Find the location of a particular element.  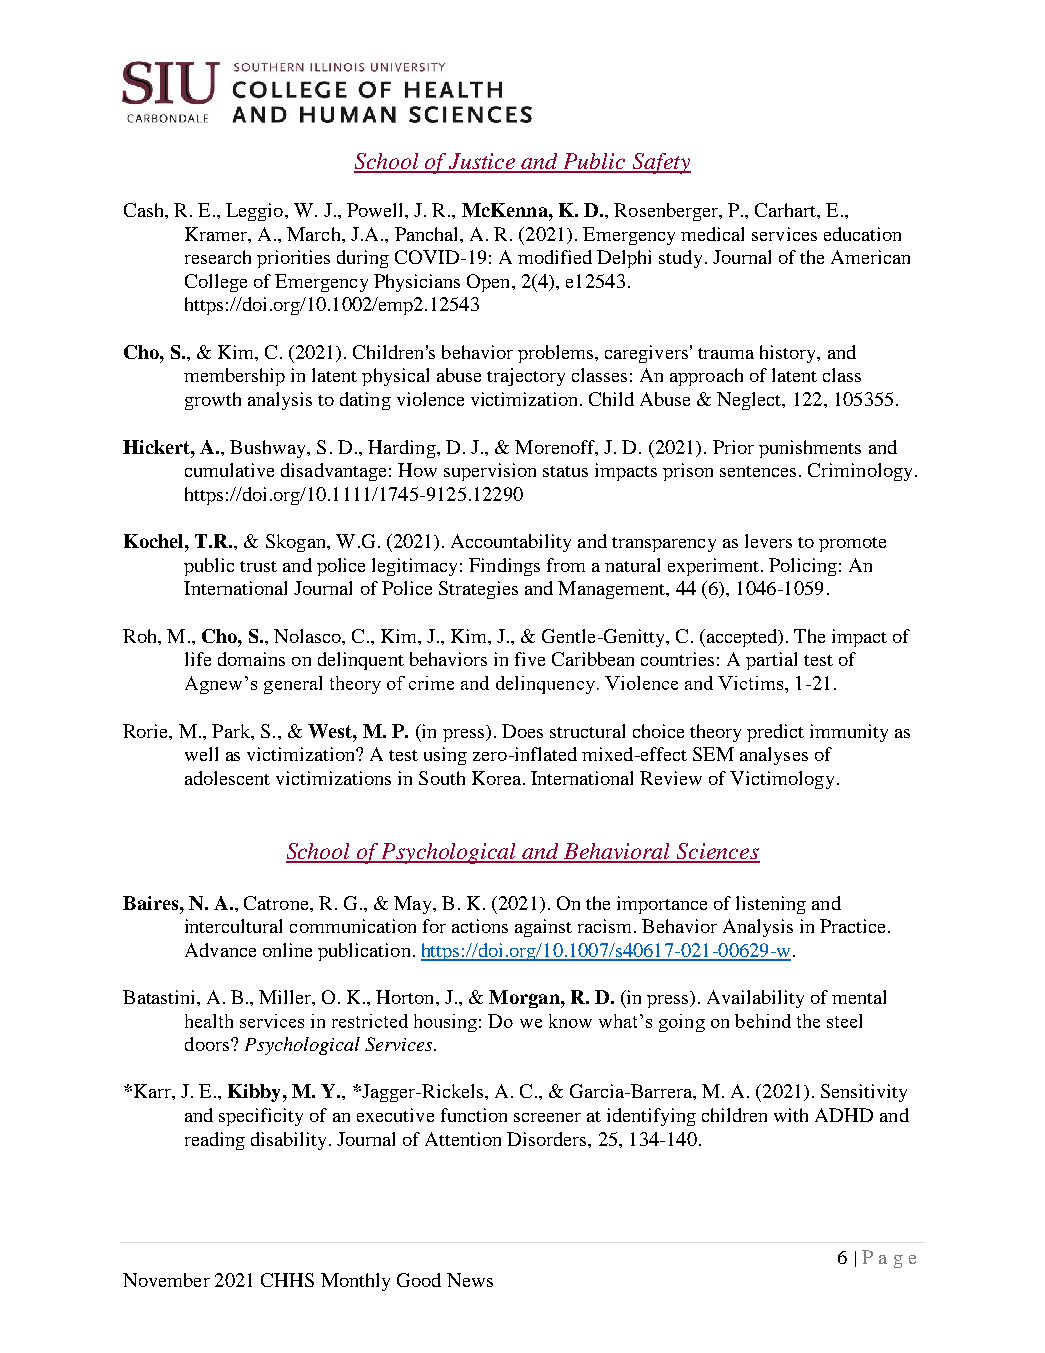

November is located at coordinates (166, 1280).
